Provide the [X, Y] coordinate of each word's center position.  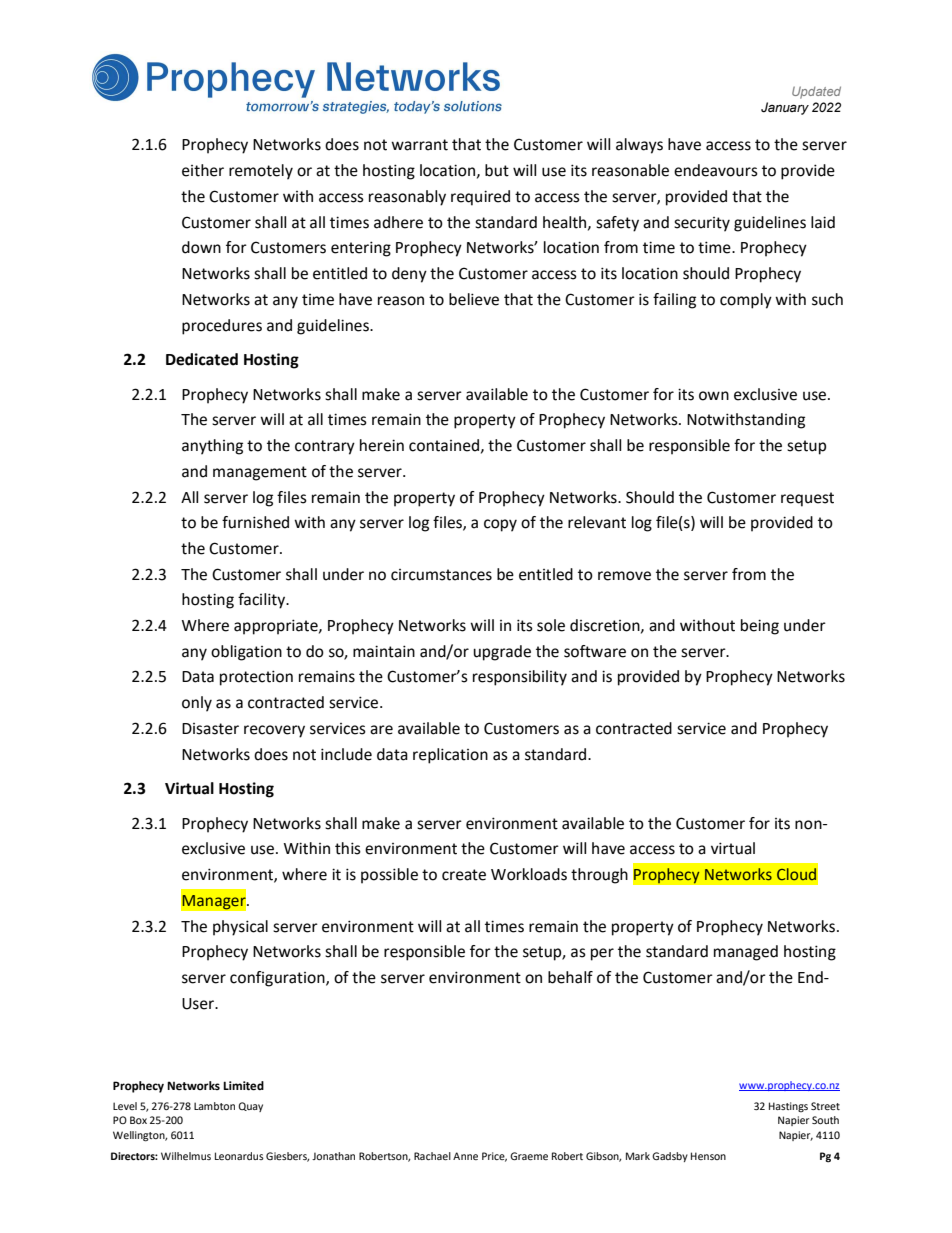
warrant [419, 145]
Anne [465, 1156]
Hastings [788, 1107]
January [785, 108]
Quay [250, 1107]
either [203, 170]
